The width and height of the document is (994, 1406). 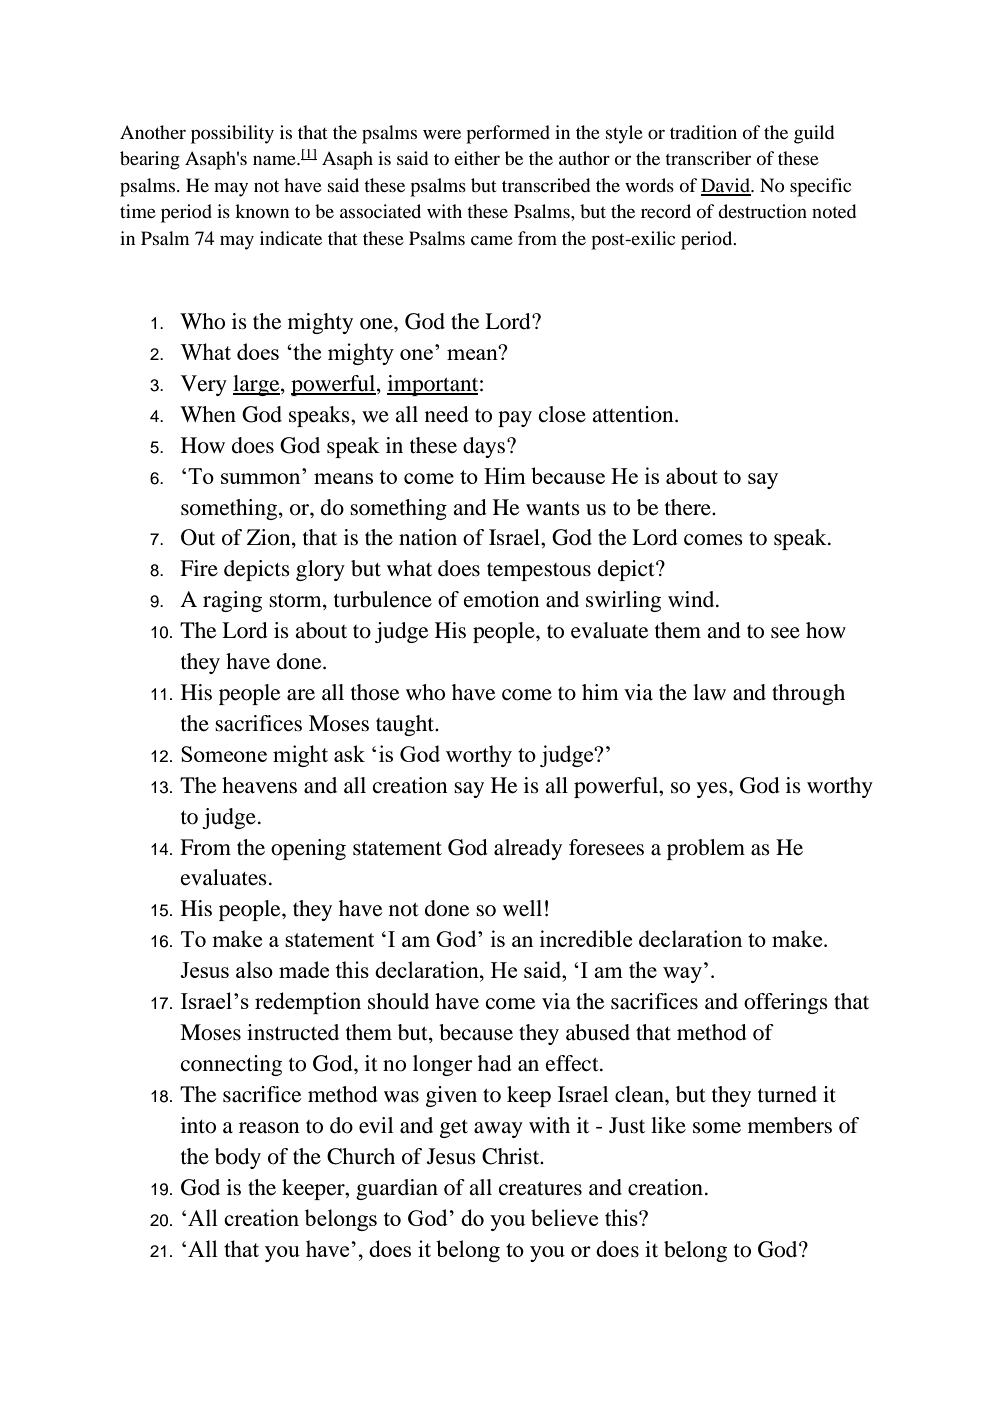 I want to click on Very, so click(x=204, y=385).
